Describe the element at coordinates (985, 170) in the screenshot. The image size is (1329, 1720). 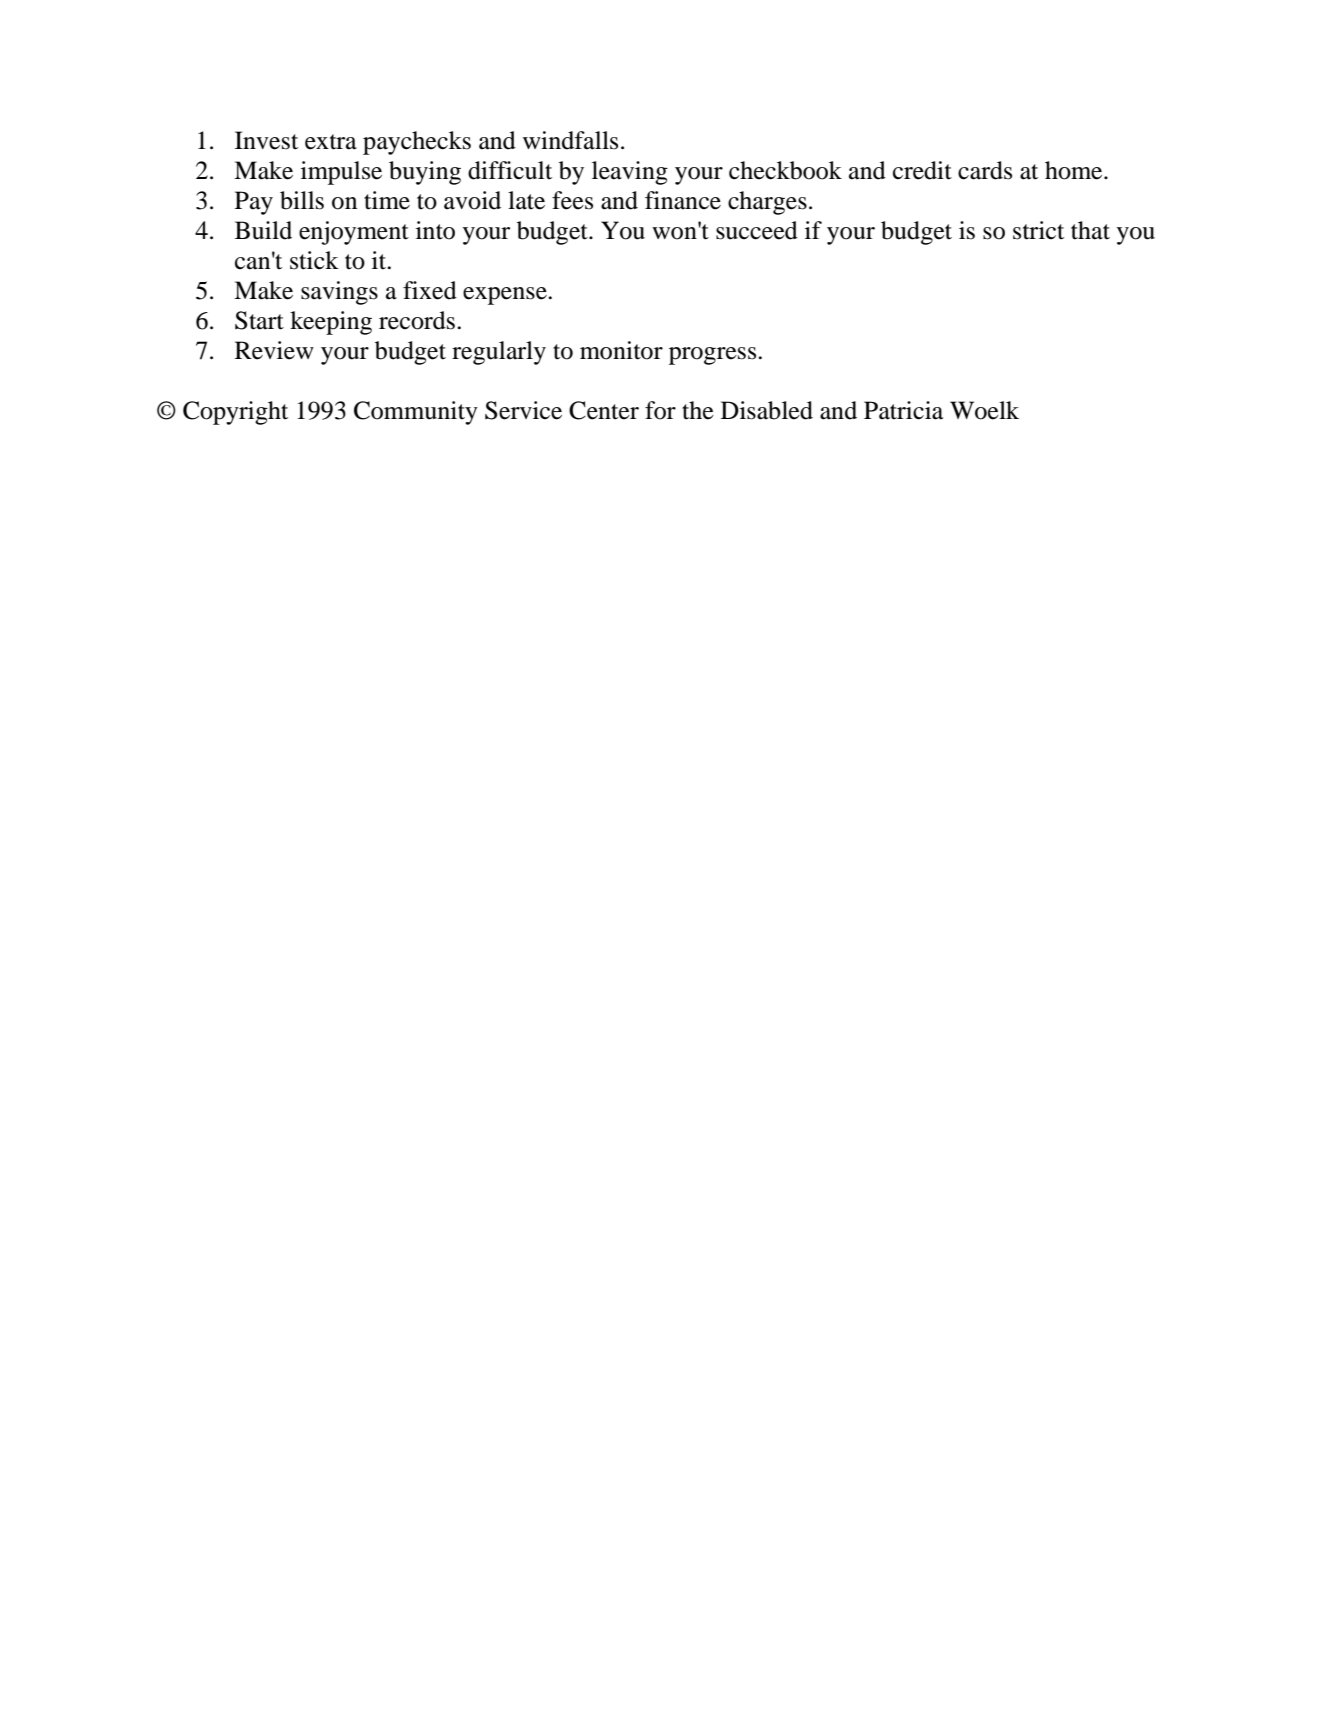
I see `cards` at that location.
